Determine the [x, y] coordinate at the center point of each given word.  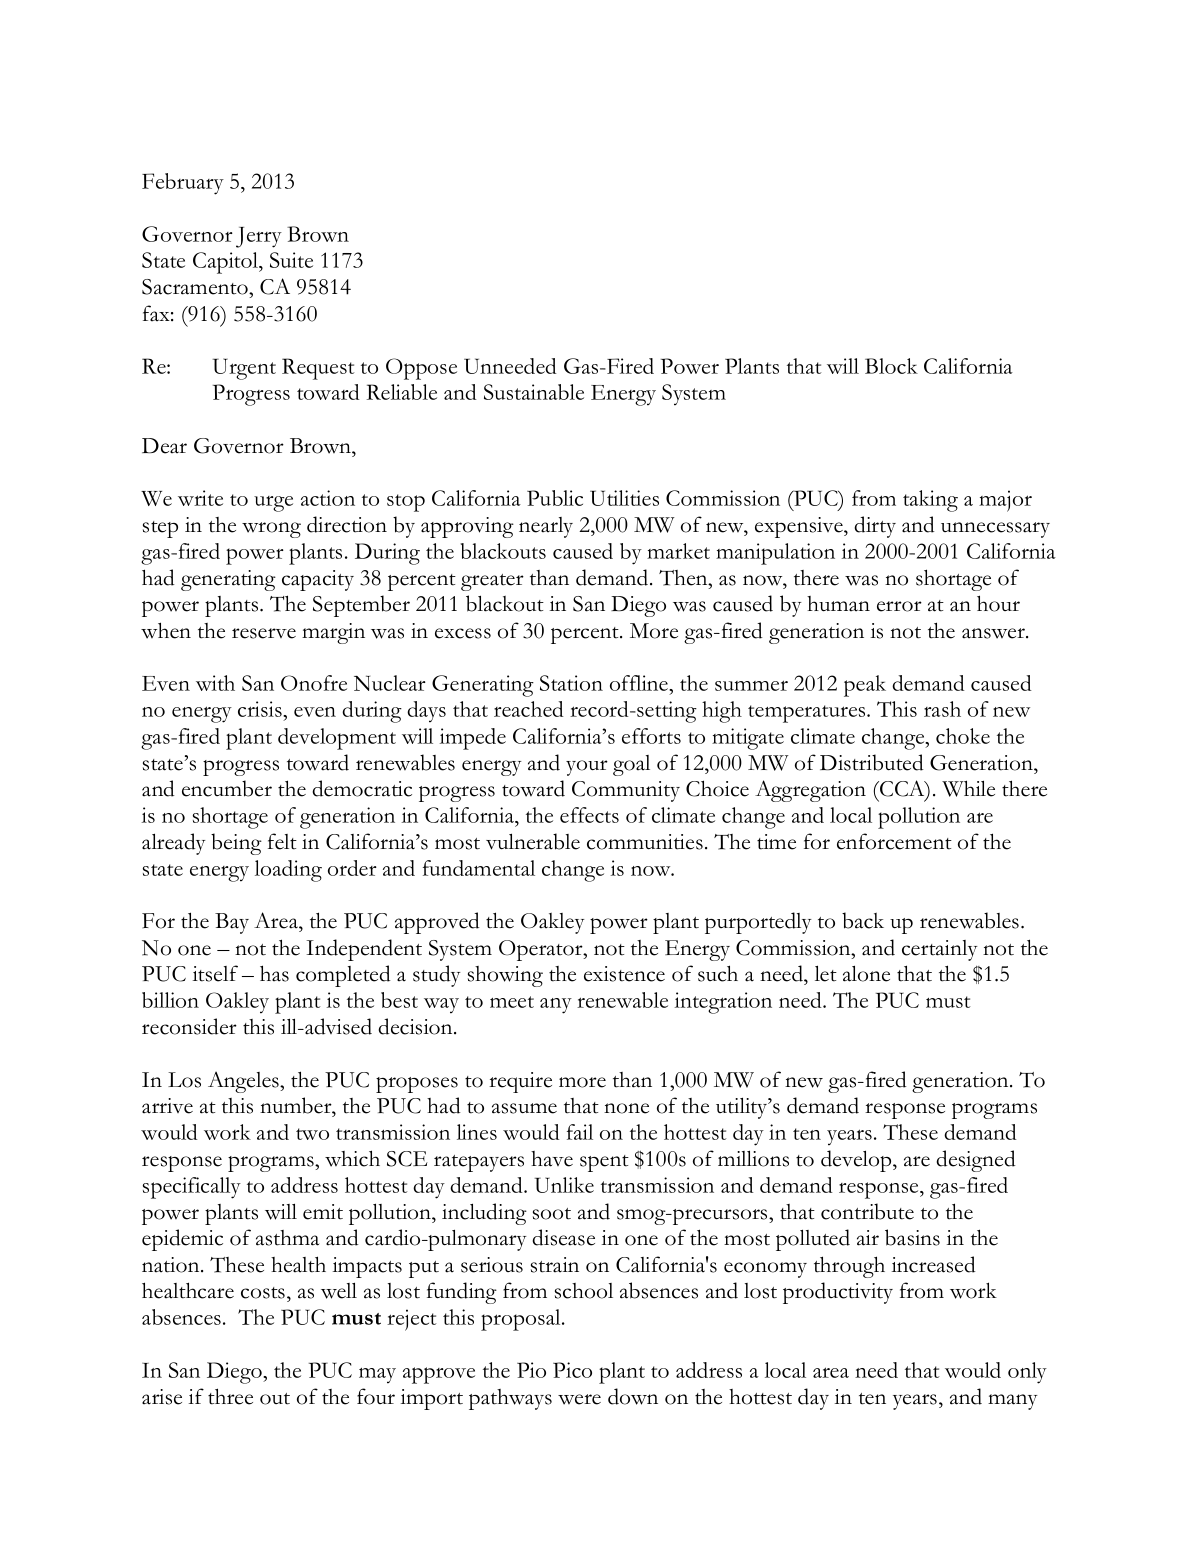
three [230, 1396]
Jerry [259, 237]
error [899, 606]
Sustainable [534, 392]
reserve [264, 633]
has [274, 973]
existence [624, 974]
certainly [940, 950]
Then [684, 578]
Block [891, 366]
